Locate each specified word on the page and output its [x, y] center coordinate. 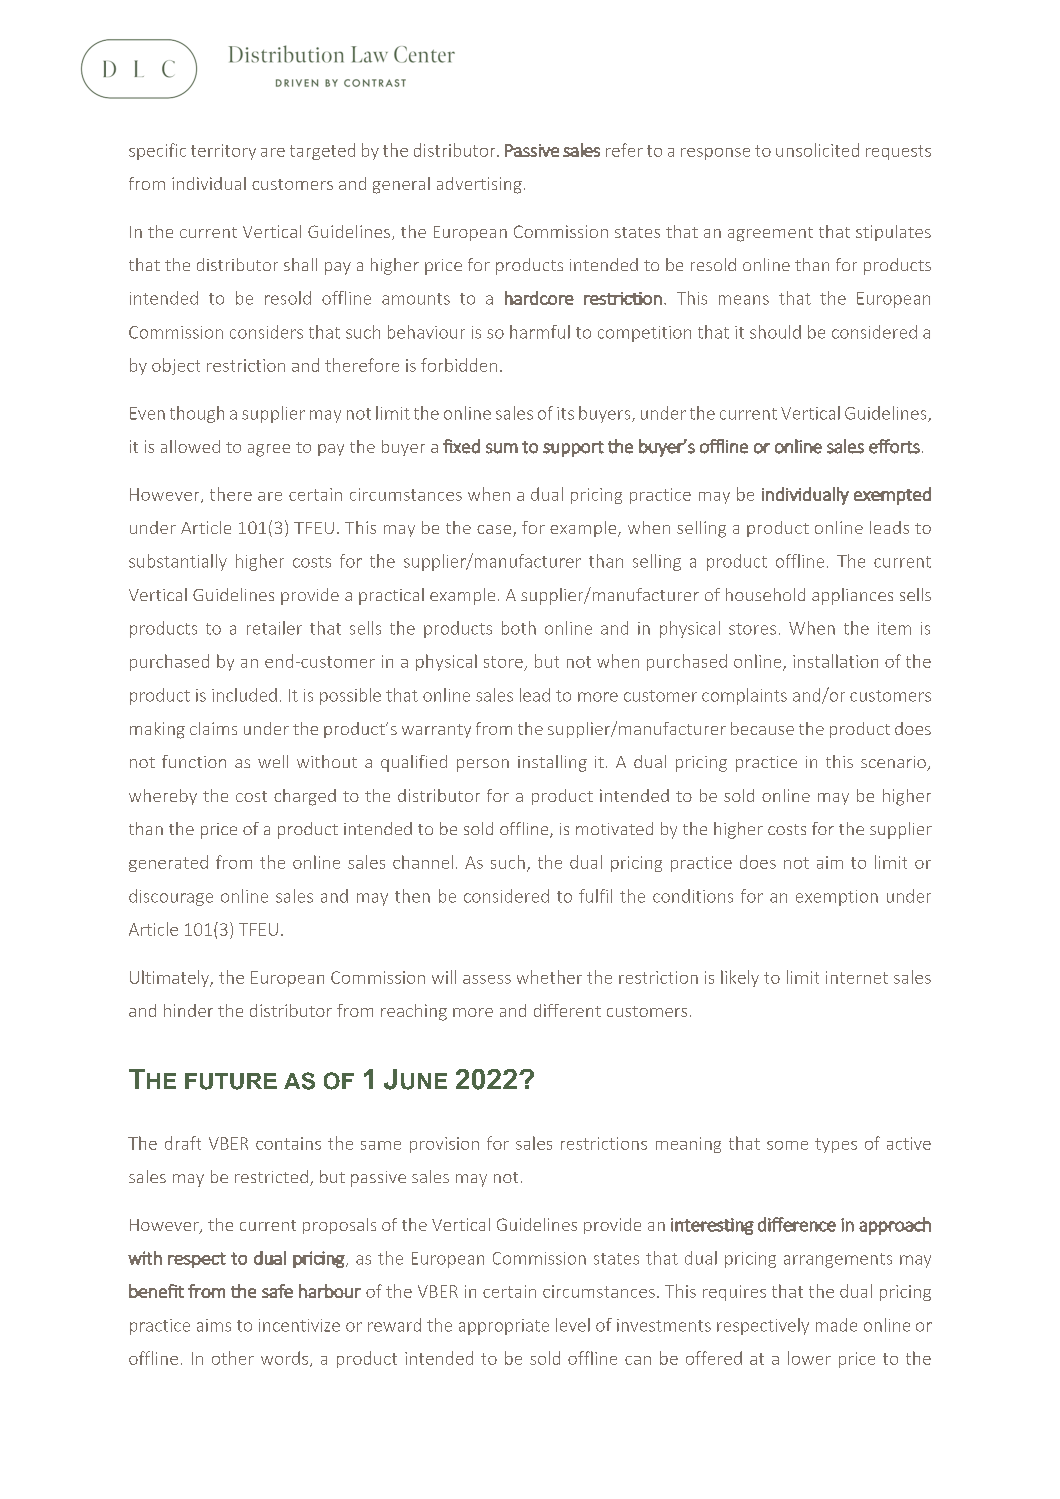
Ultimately [171, 978]
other [233, 1358]
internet [857, 977]
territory [223, 152]
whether [549, 977]
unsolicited [817, 150]
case [495, 531]
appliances [852, 596]
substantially [178, 562]
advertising [479, 185]
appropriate [504, 1327]
